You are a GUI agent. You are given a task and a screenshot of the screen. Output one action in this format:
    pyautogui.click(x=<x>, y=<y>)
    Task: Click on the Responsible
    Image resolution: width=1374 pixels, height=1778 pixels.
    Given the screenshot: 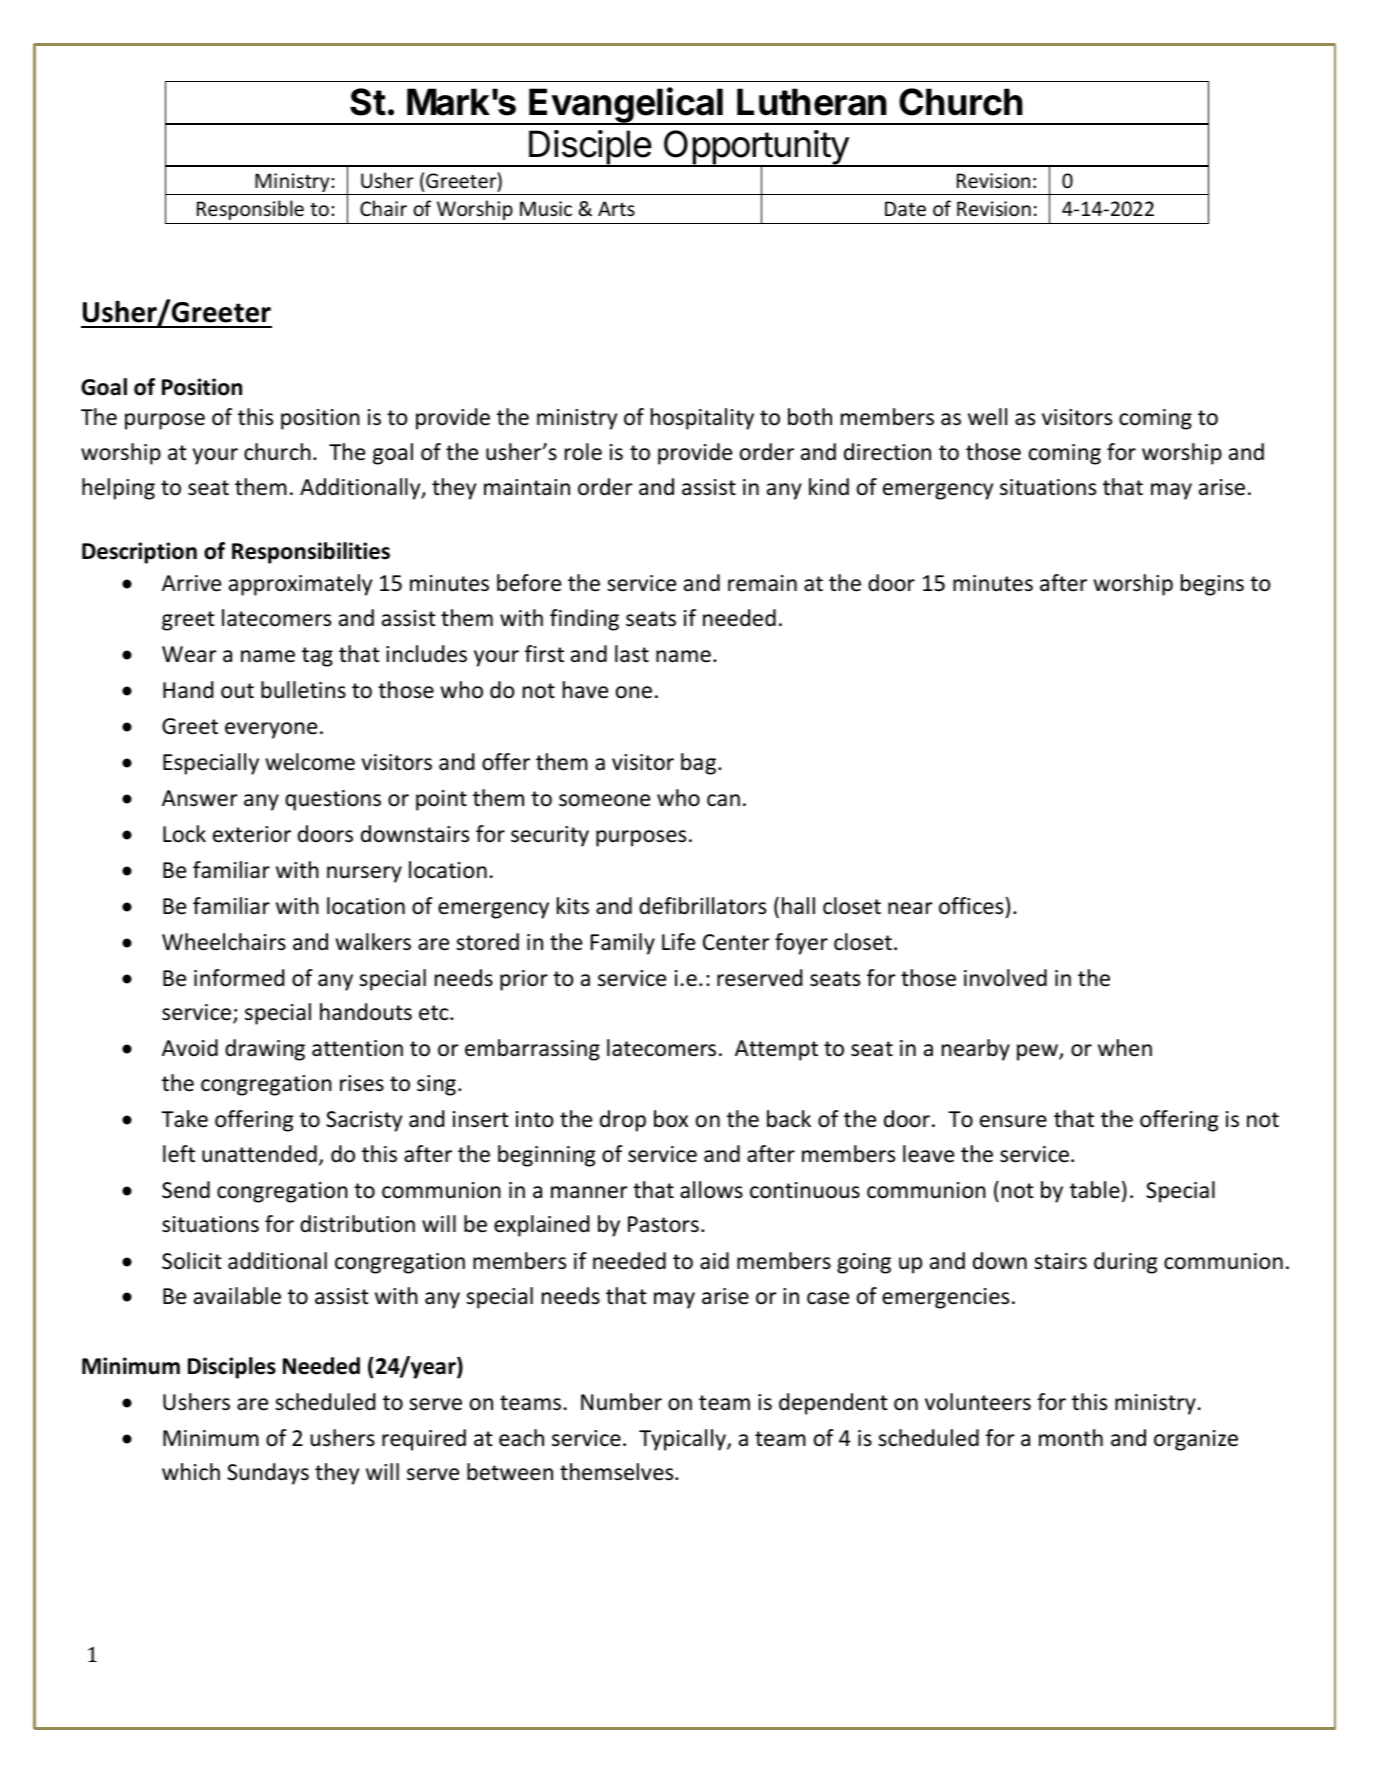 What is the action you would take?
    pyautogui.click(x=250, y=210)
